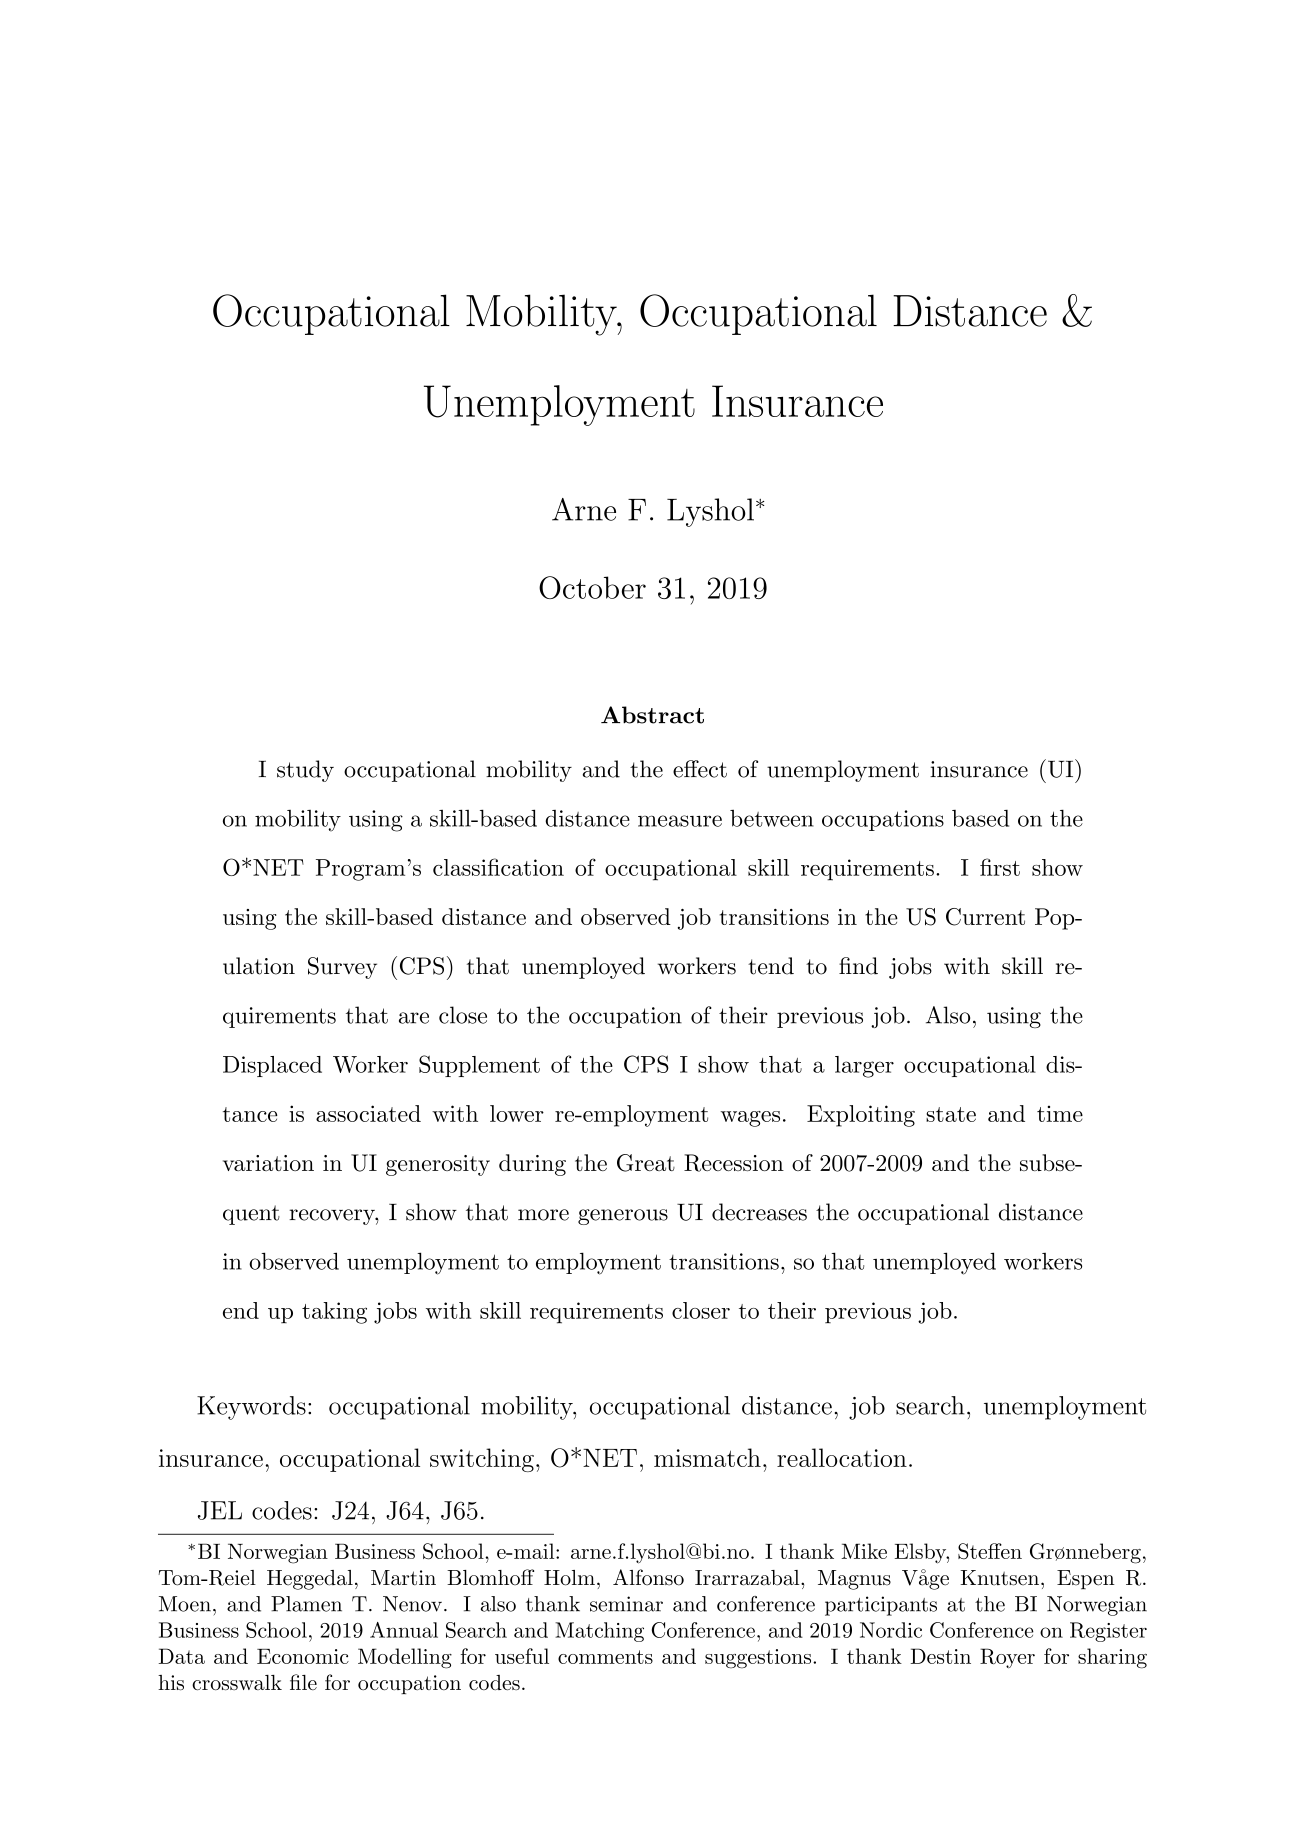  I want to click on comments, so click(605, 1657).
